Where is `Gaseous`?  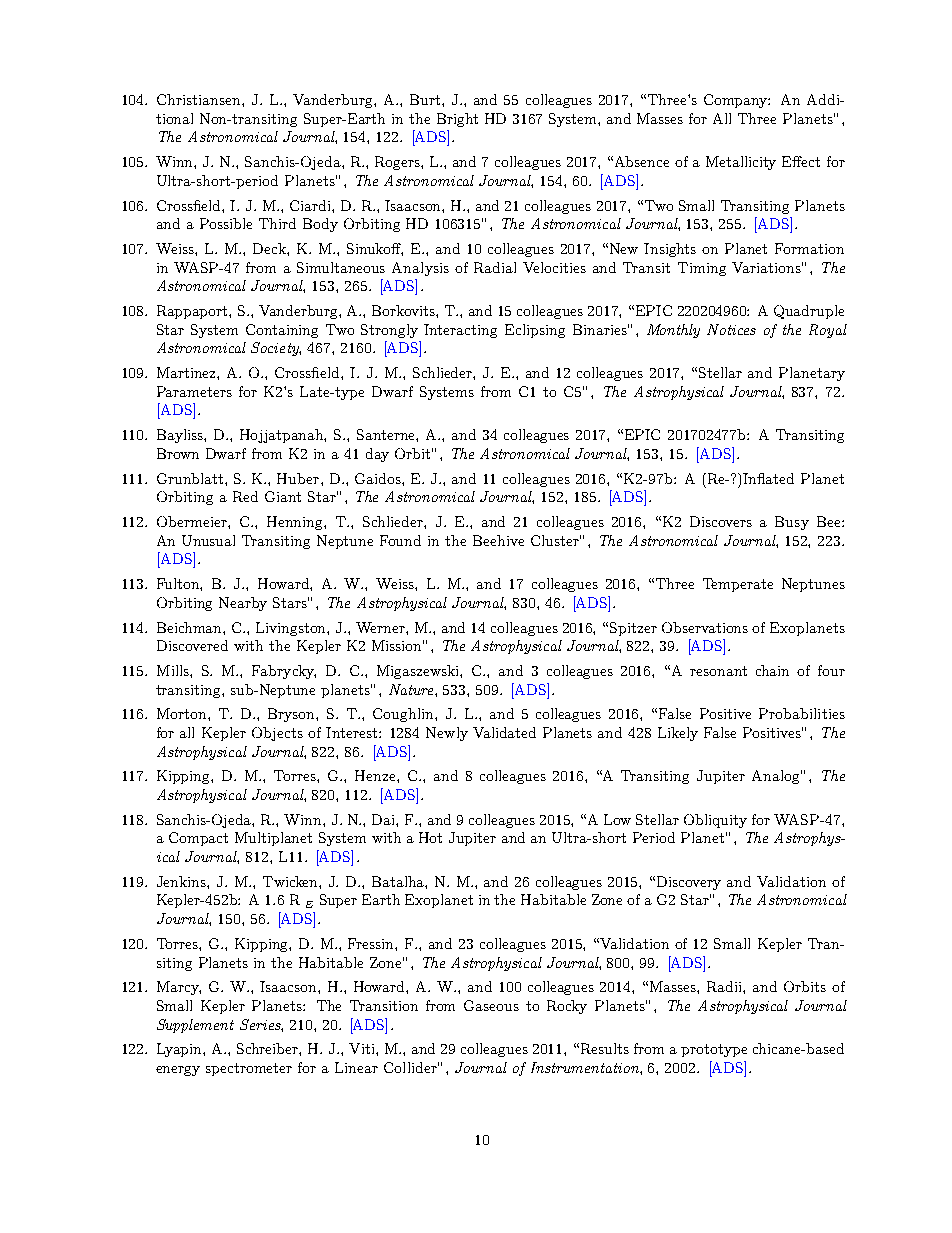
Gaseous is located at coordinates (491, 1005).
